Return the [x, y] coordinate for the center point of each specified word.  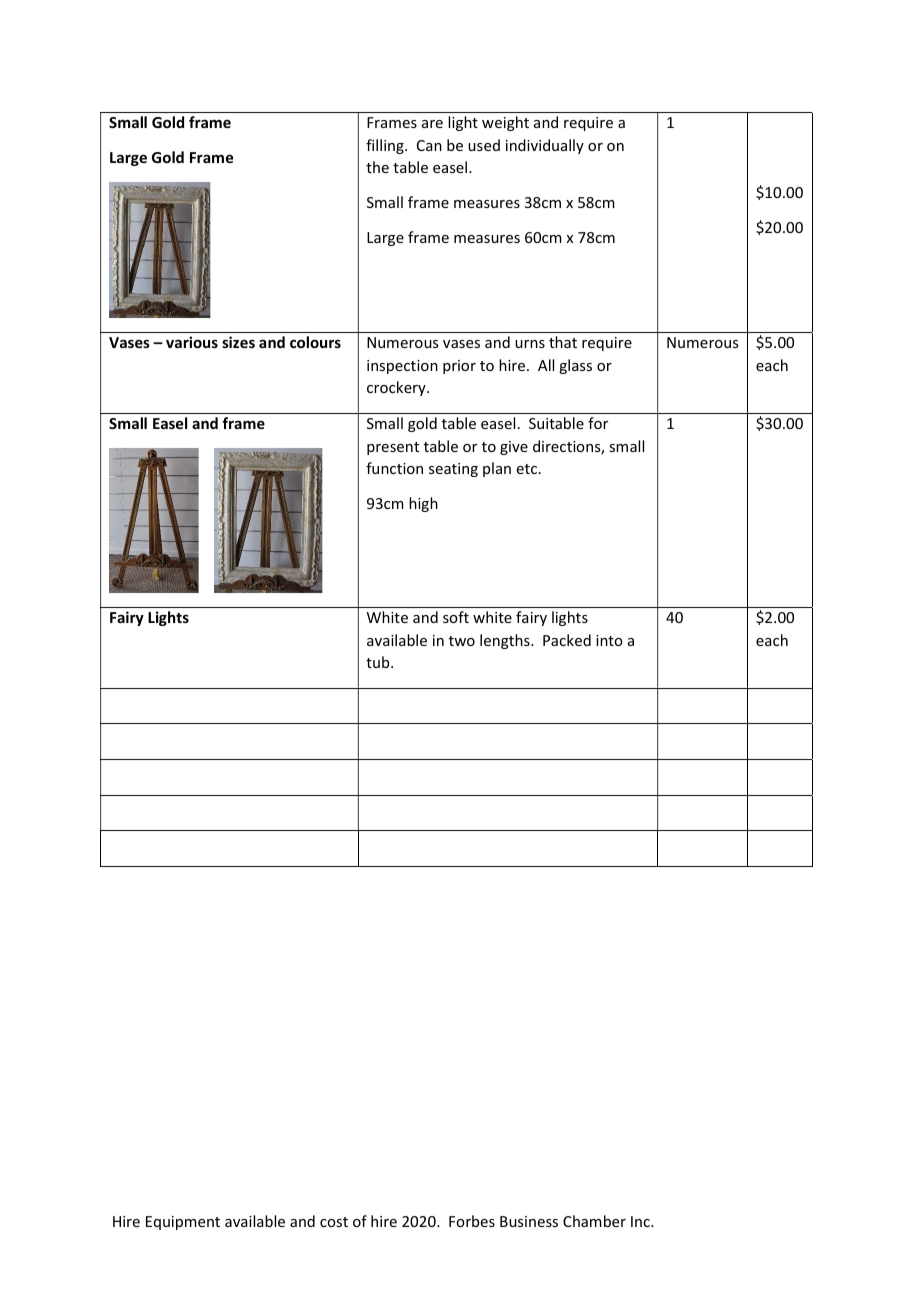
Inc [641, 1221]
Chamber [594, 1221]
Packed [567, 640]
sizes [238, 342]
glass [575, 366]
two [462, 641]
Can [429, 145]
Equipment [183, 1223]
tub [379, 662]
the [377, 167]
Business [529, 1221]
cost [334, 1222]
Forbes [472, 1221]
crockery [397, 388]
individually [545, 146]
